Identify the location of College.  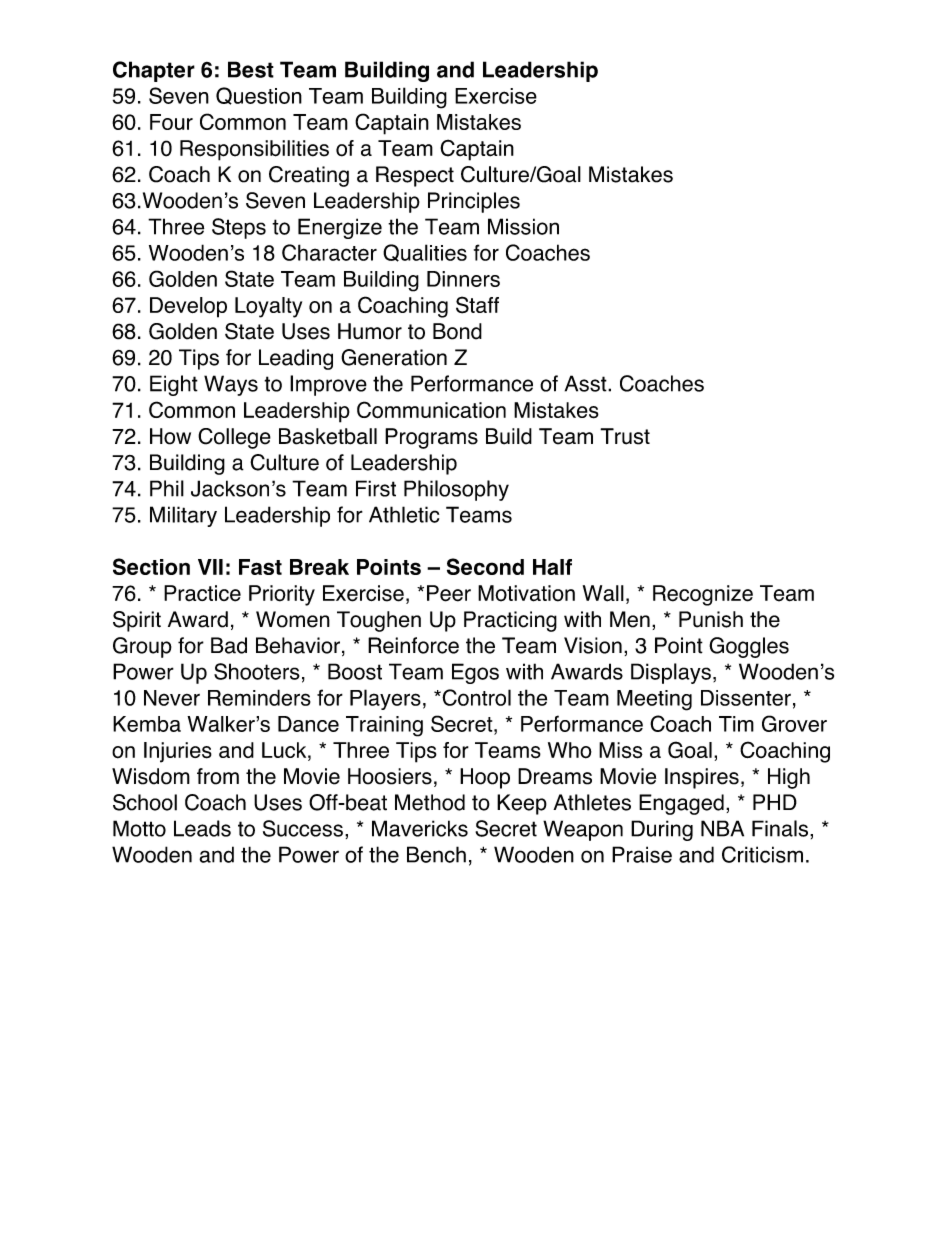
(234, 438).
